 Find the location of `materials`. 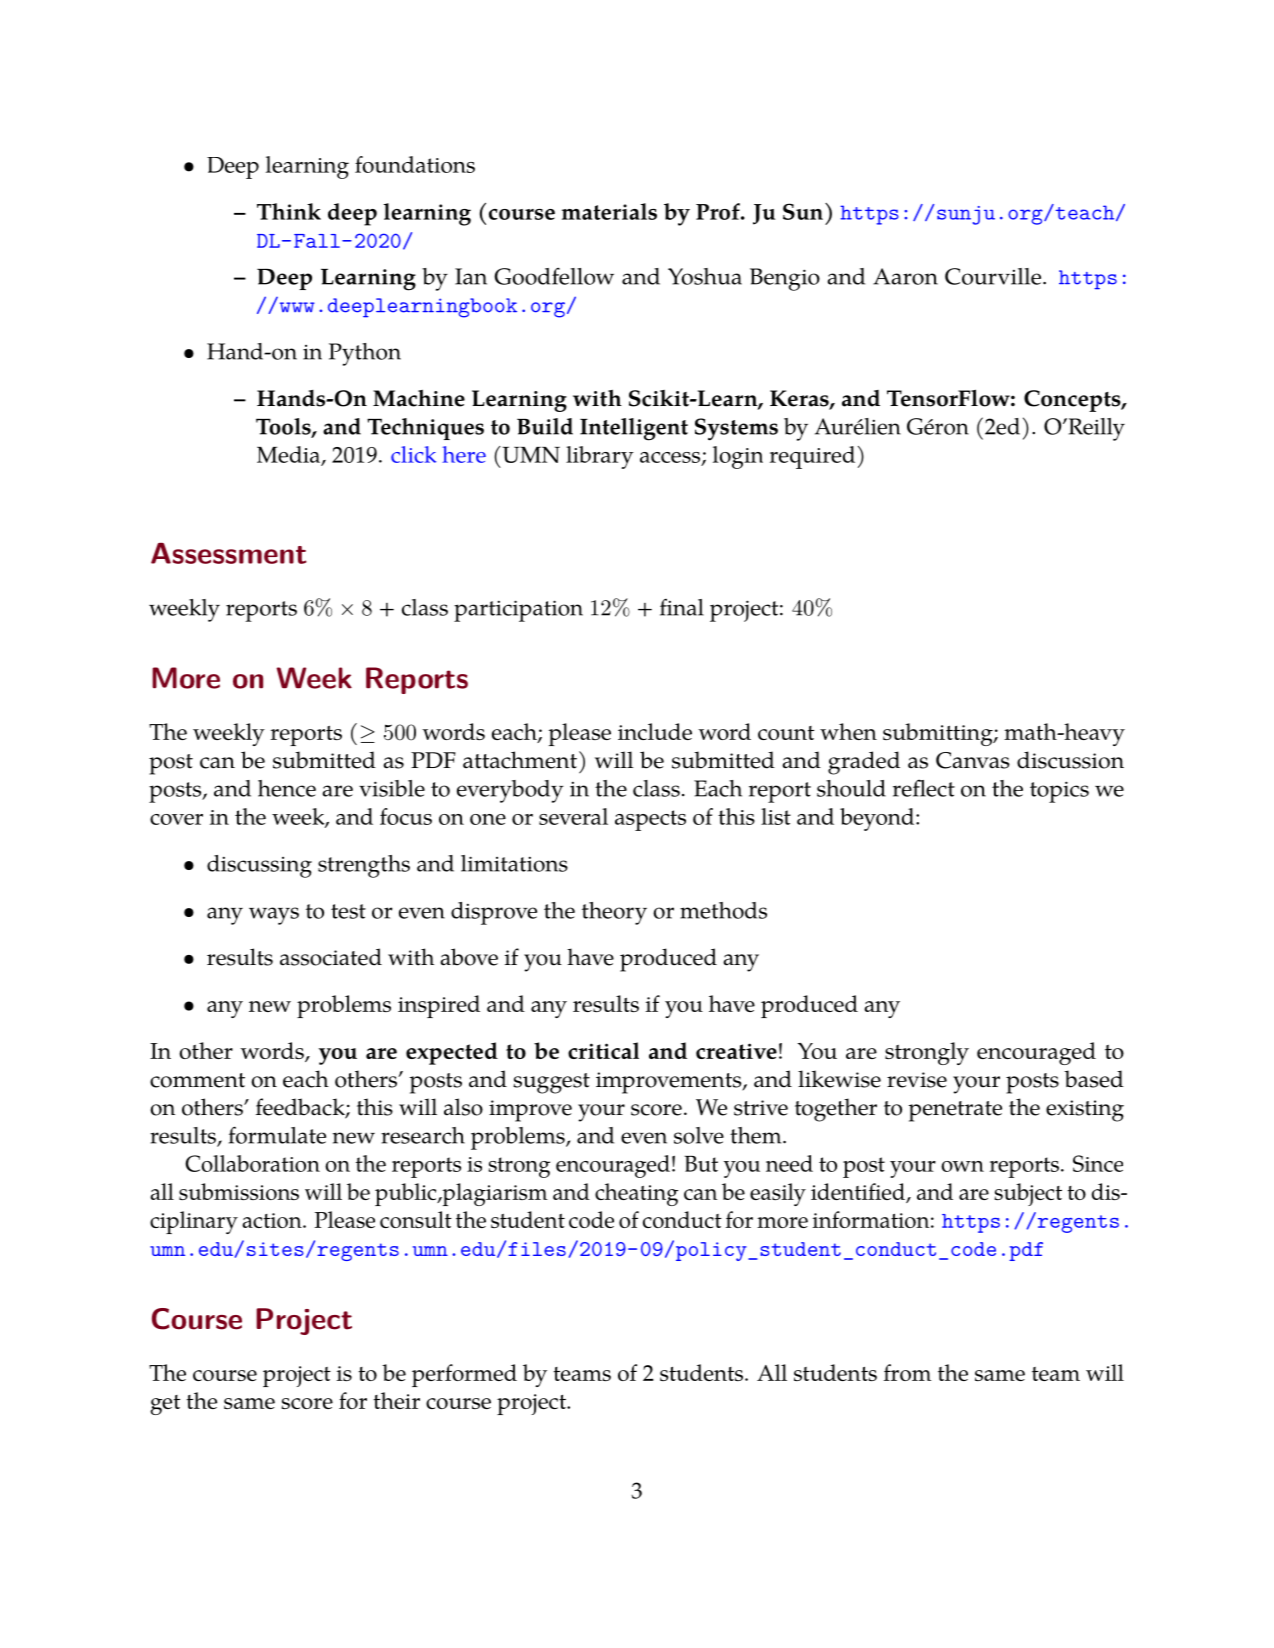

materials is located at coordinates (609, 211).
